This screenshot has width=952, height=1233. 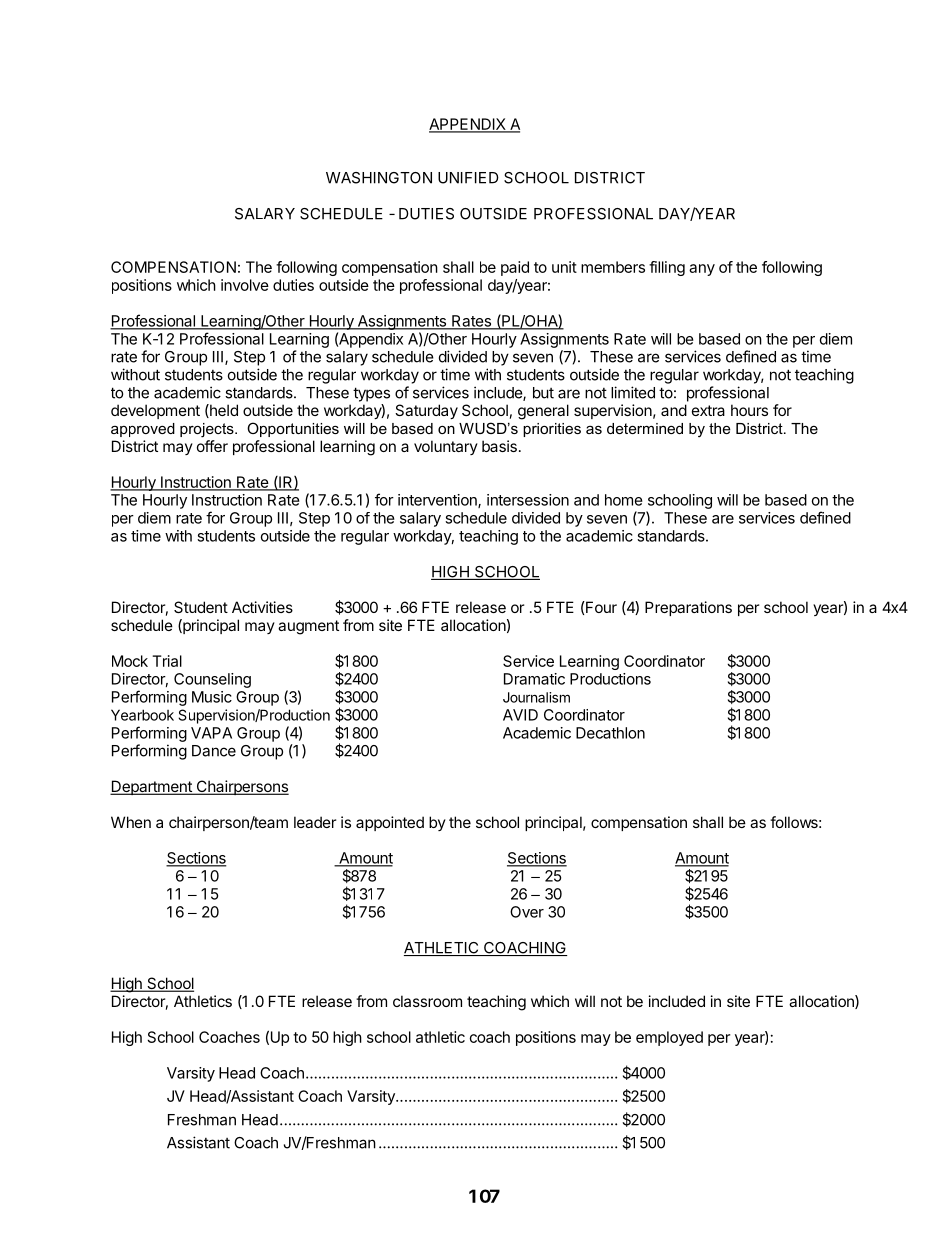 What do you see at coordinates (468, 178) in the screenshot?
I see `UNIFIED` at bounding box center [468, 178].
